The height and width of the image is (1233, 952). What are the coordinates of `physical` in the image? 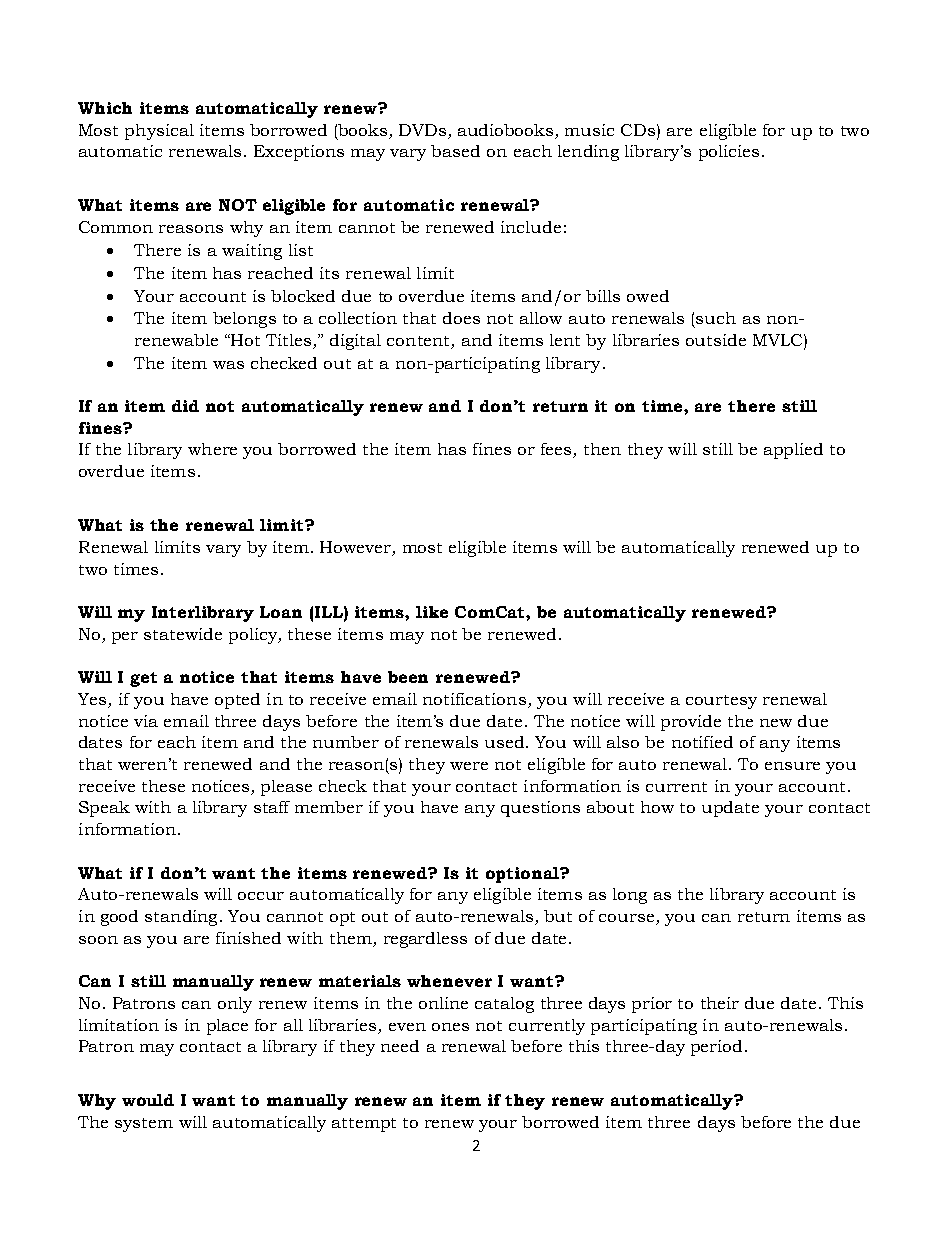 It's located at (159, 132).
